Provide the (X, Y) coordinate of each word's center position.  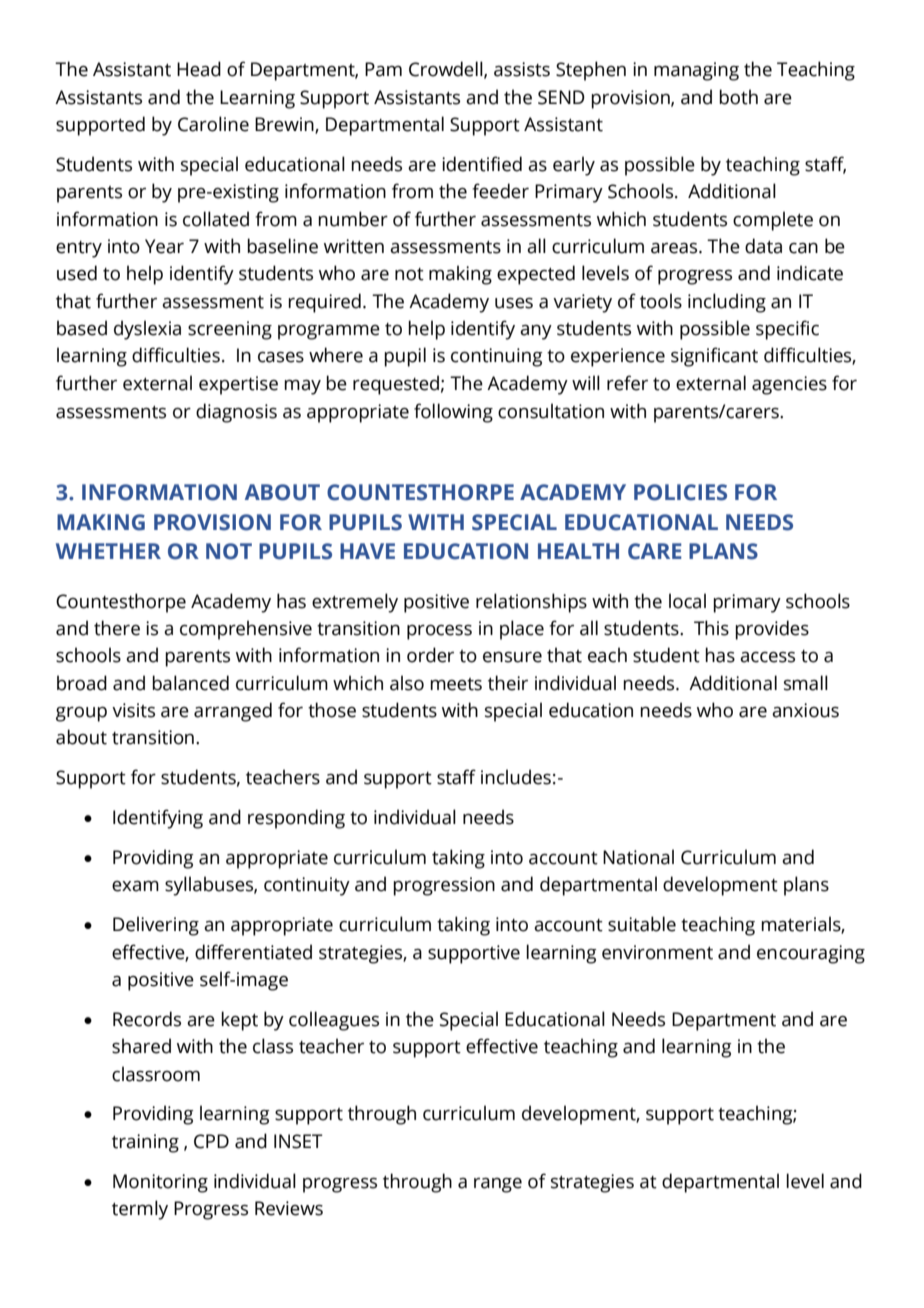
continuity (307, 886)
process (439, 632)
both (738, 97)
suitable (642, 924)
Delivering (156, 926)
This (711, 628)
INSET (298, 1141)
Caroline (213, 124)
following (453, 413)
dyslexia (147, 330)
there (117, 628)
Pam (383, 69)
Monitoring (160, 1183)
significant (714, 357)
